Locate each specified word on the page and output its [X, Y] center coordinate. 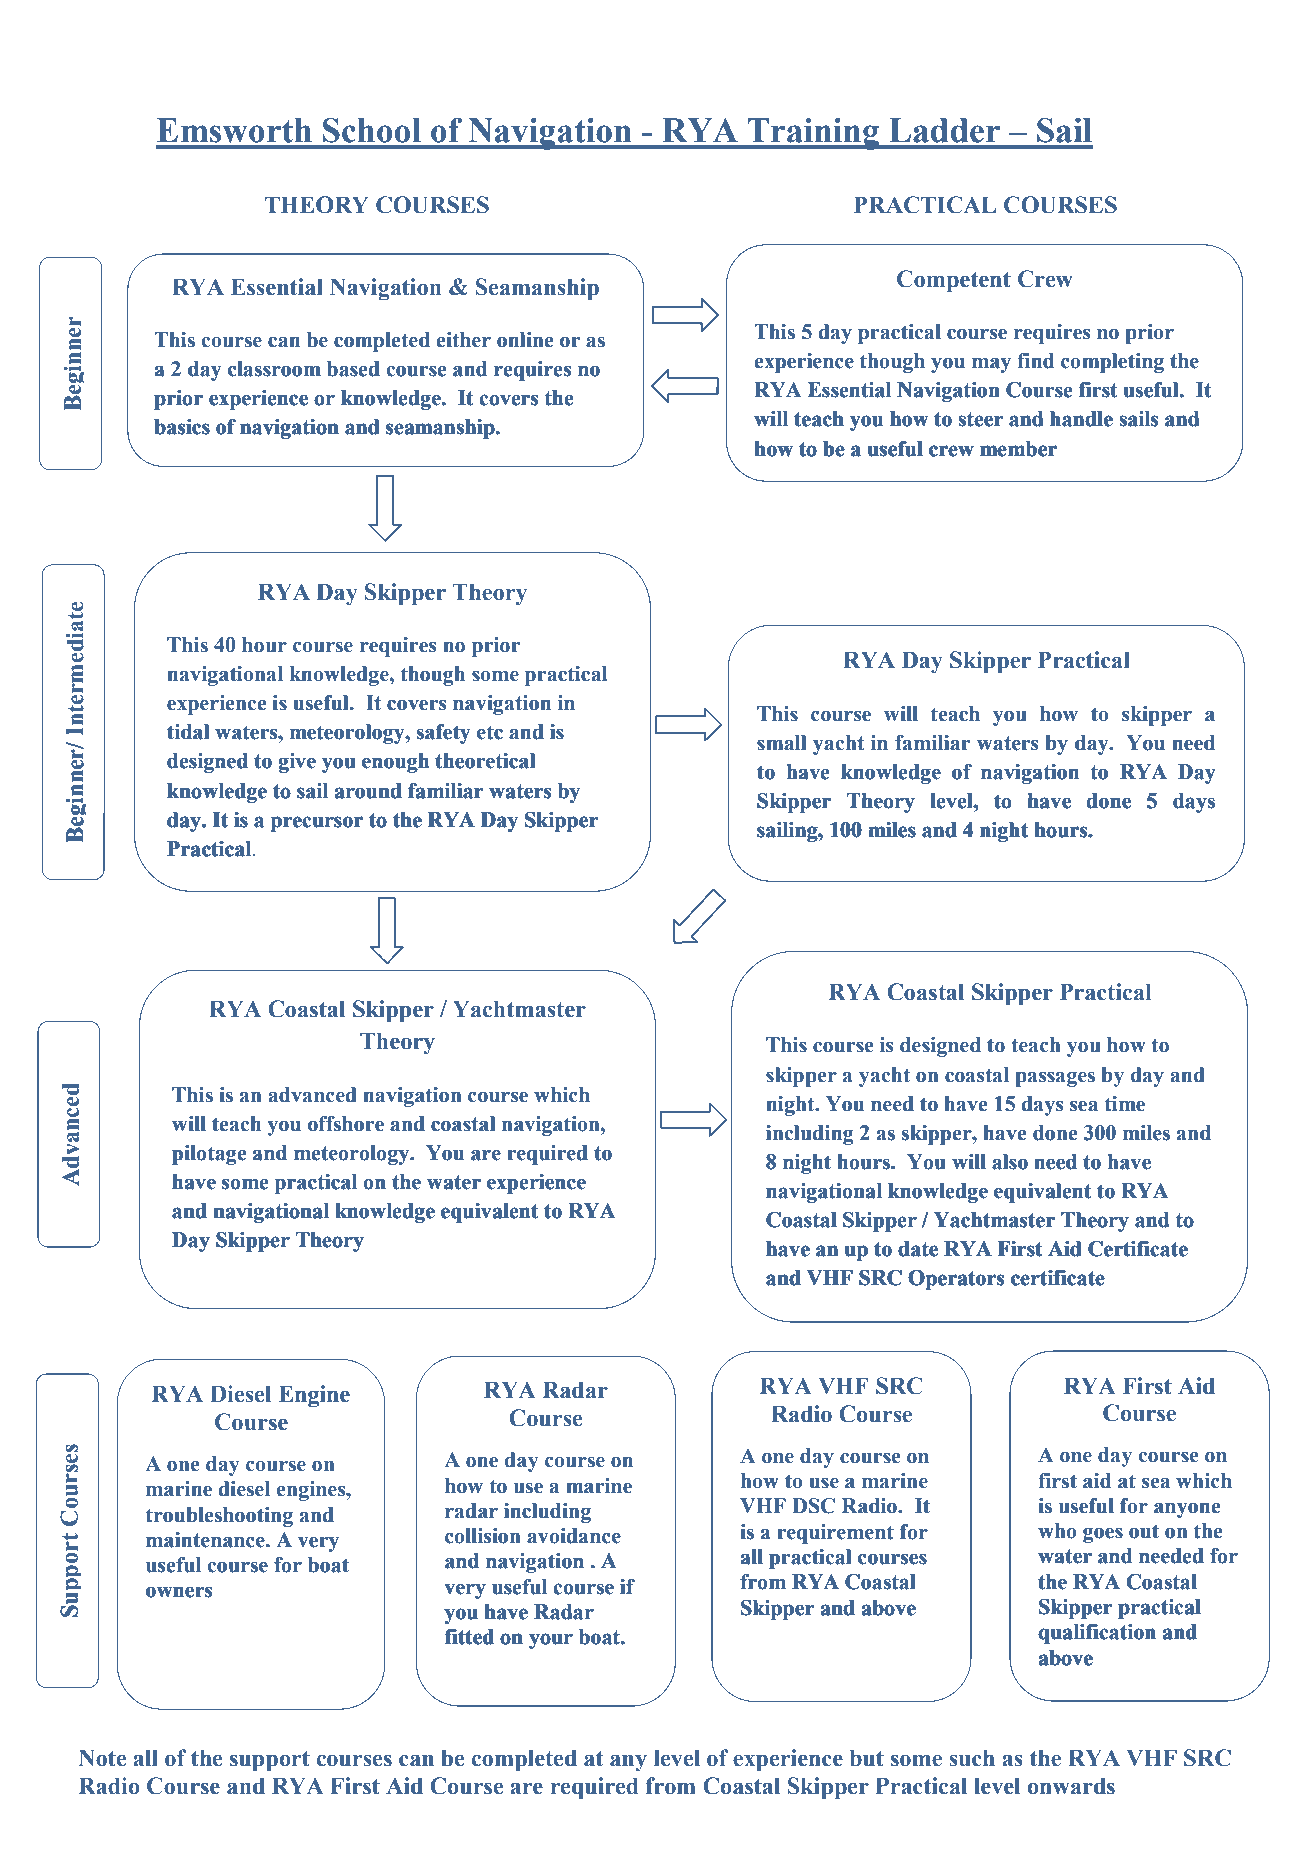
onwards [1071, 1786]
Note [102, 1758]
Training [814, 134]
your [551, 1641]
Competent [954, 281]
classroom [274, 369]
